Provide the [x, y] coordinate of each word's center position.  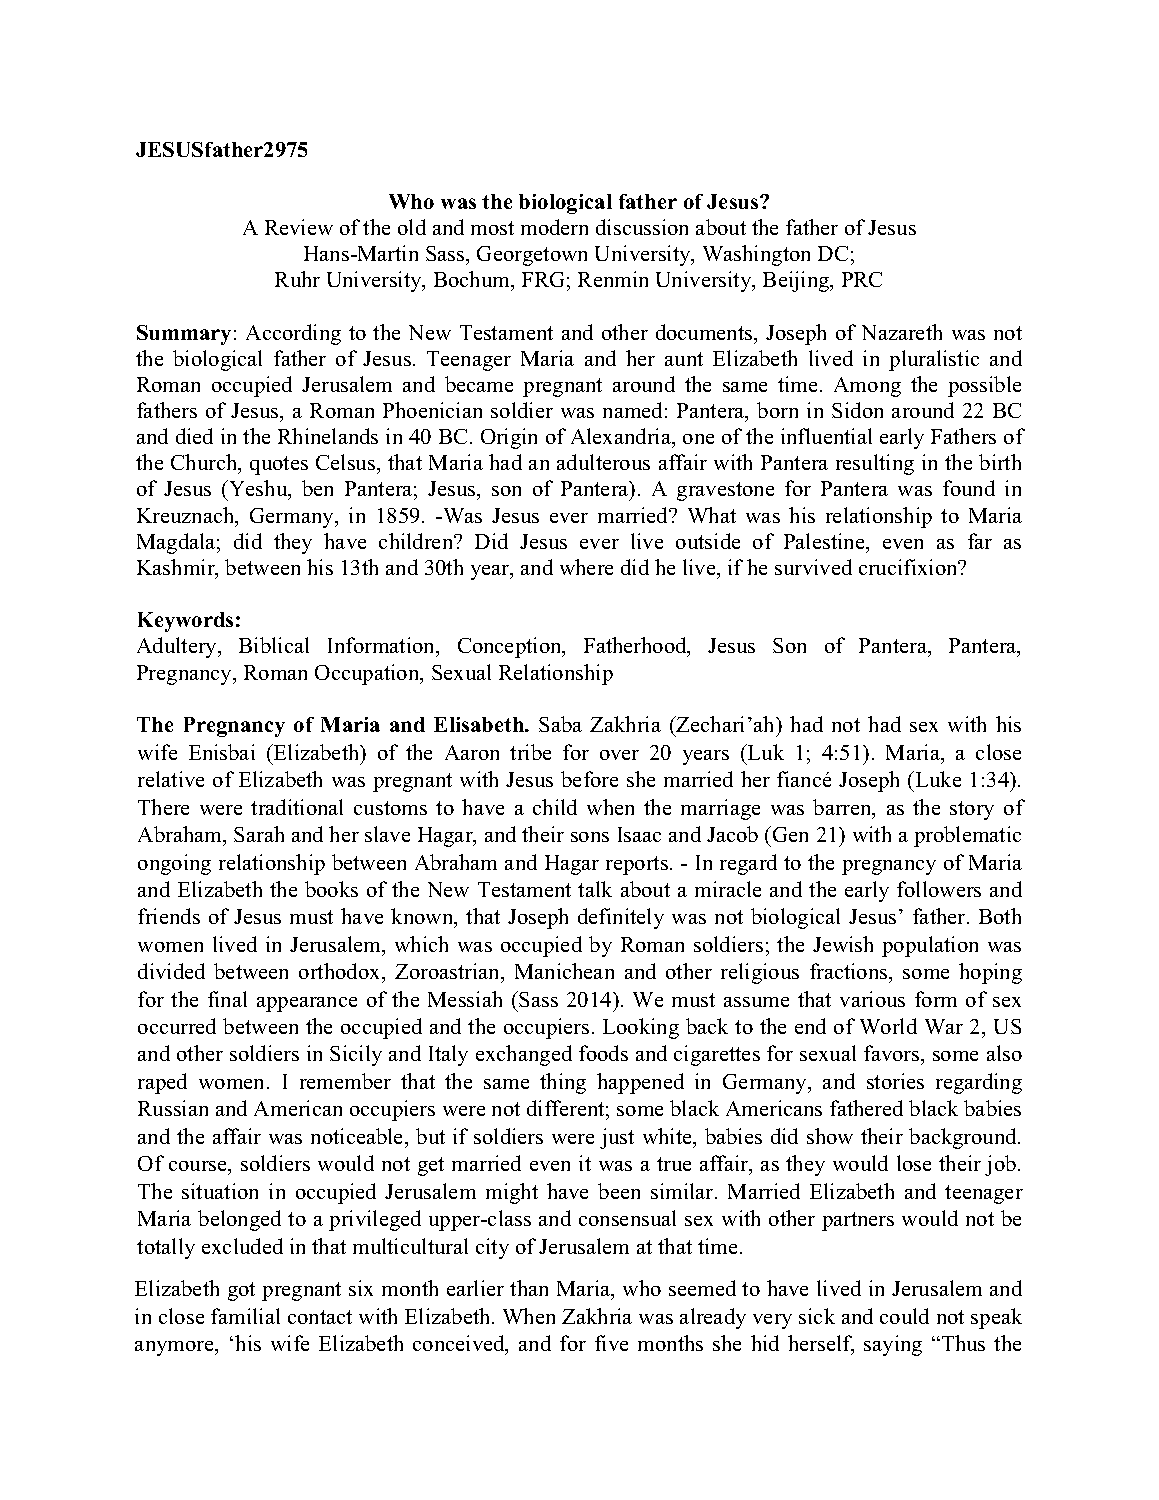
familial [245, 1316]
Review [299, 227]
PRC [862, 279]
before [589, 779]
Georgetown [532, 256]
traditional [297, 807]
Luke [937, 779]
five [611, 1343]
